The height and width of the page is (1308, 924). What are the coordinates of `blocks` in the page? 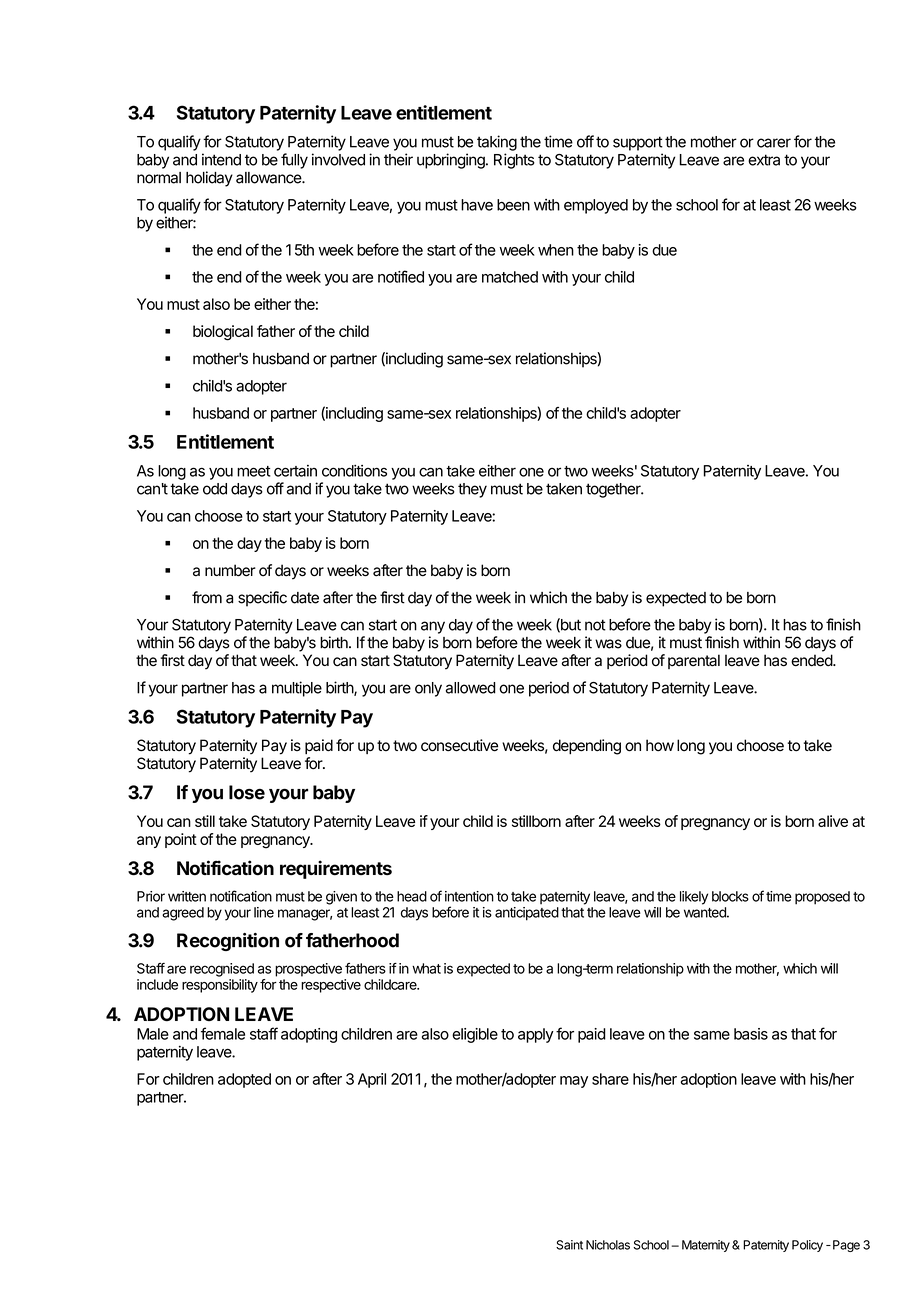 It's located at (730, 896).
